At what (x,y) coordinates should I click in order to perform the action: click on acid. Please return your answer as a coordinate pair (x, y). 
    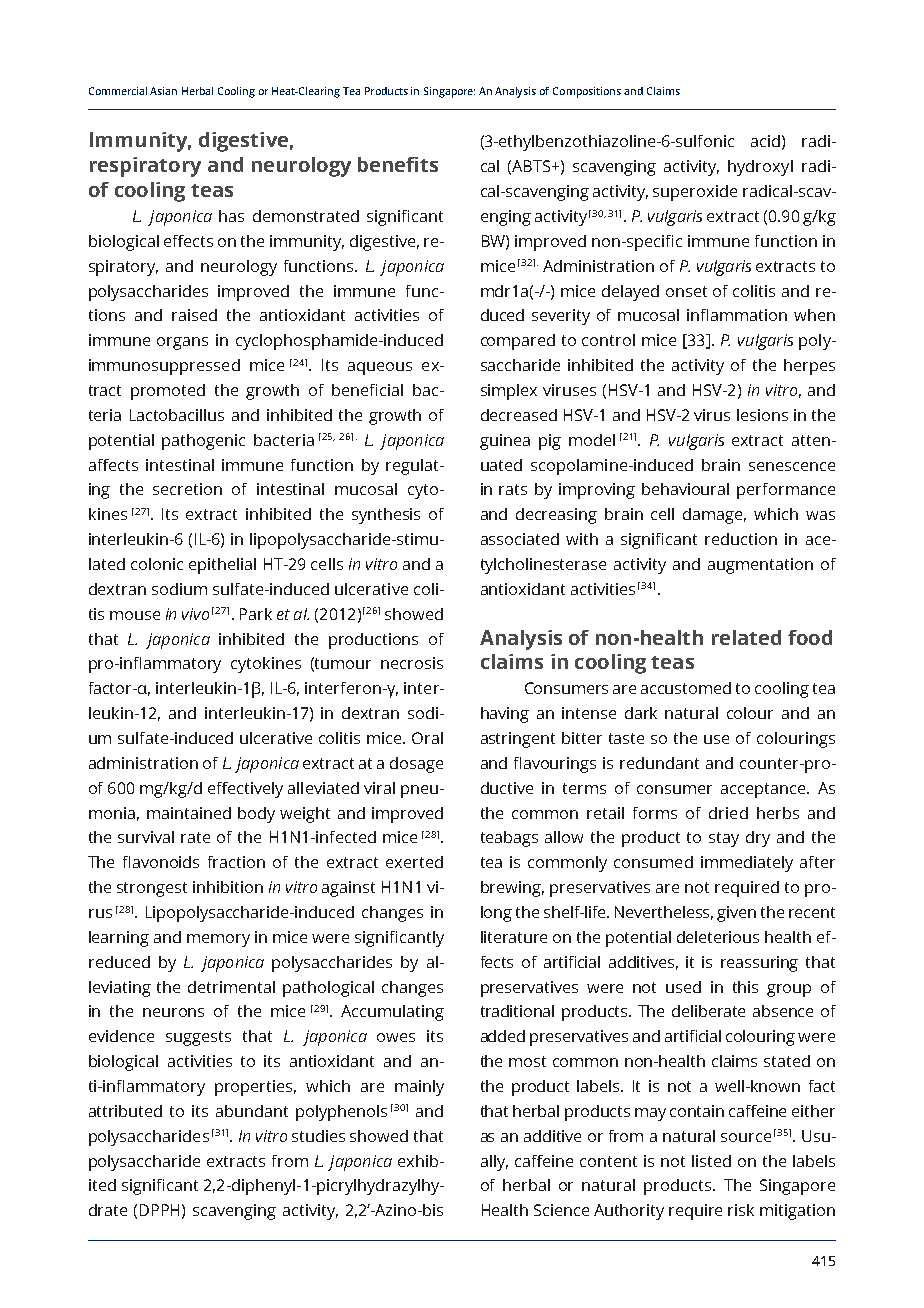
    Looking at the image, I should click on (765, 141).
